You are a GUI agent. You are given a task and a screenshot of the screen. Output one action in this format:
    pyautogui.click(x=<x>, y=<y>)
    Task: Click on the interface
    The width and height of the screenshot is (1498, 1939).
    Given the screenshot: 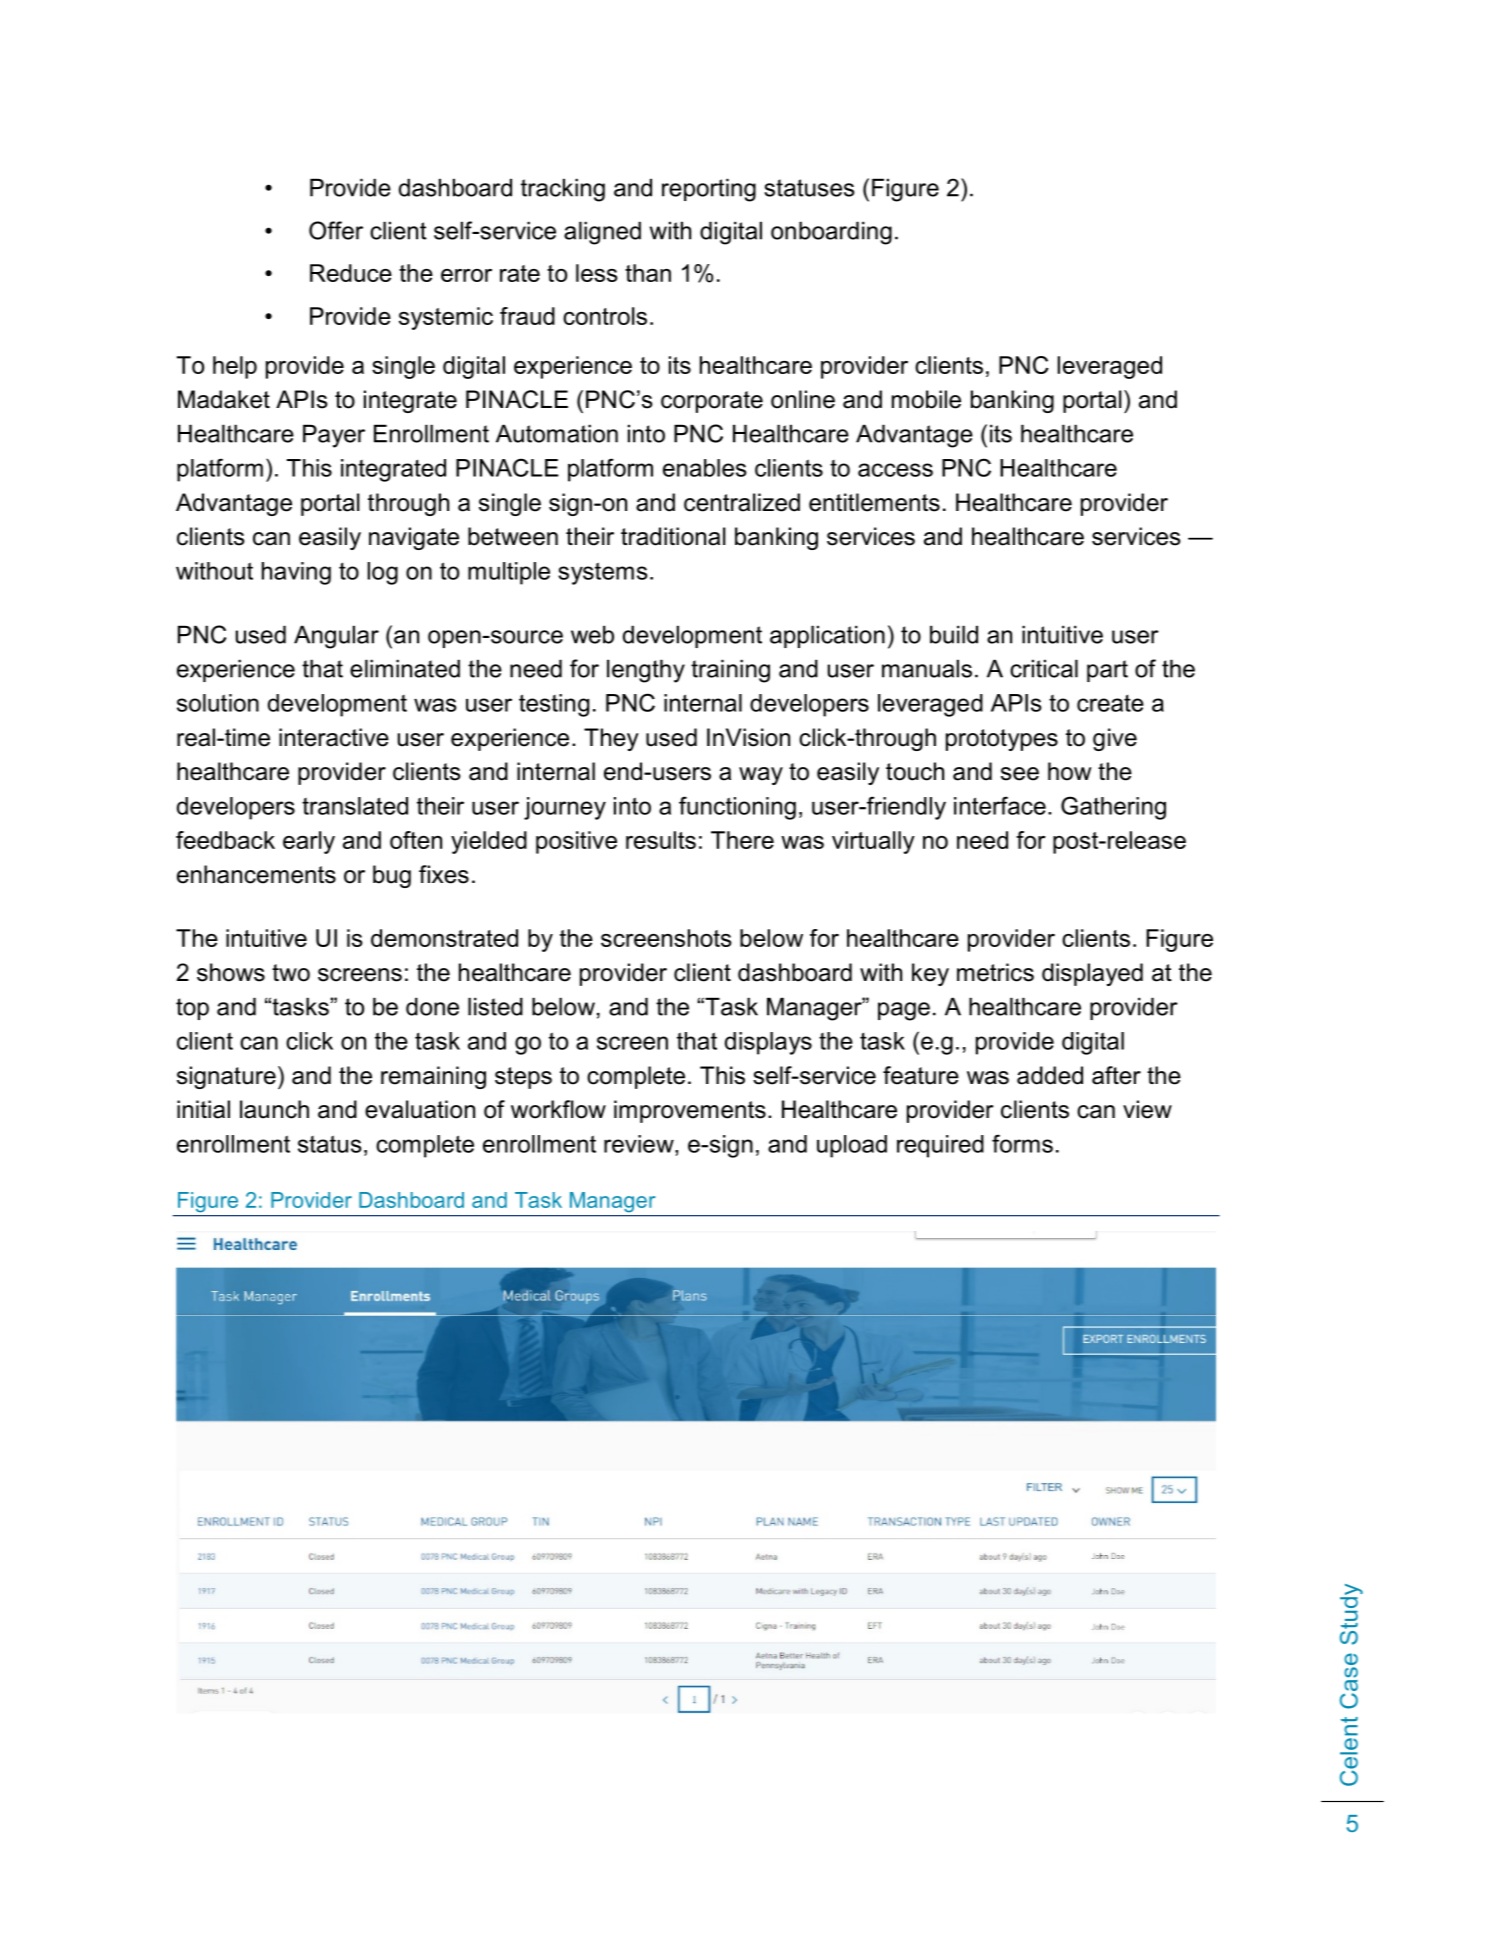 What is the action you would take?
    pyautogui.click(x=1000, y=805)
